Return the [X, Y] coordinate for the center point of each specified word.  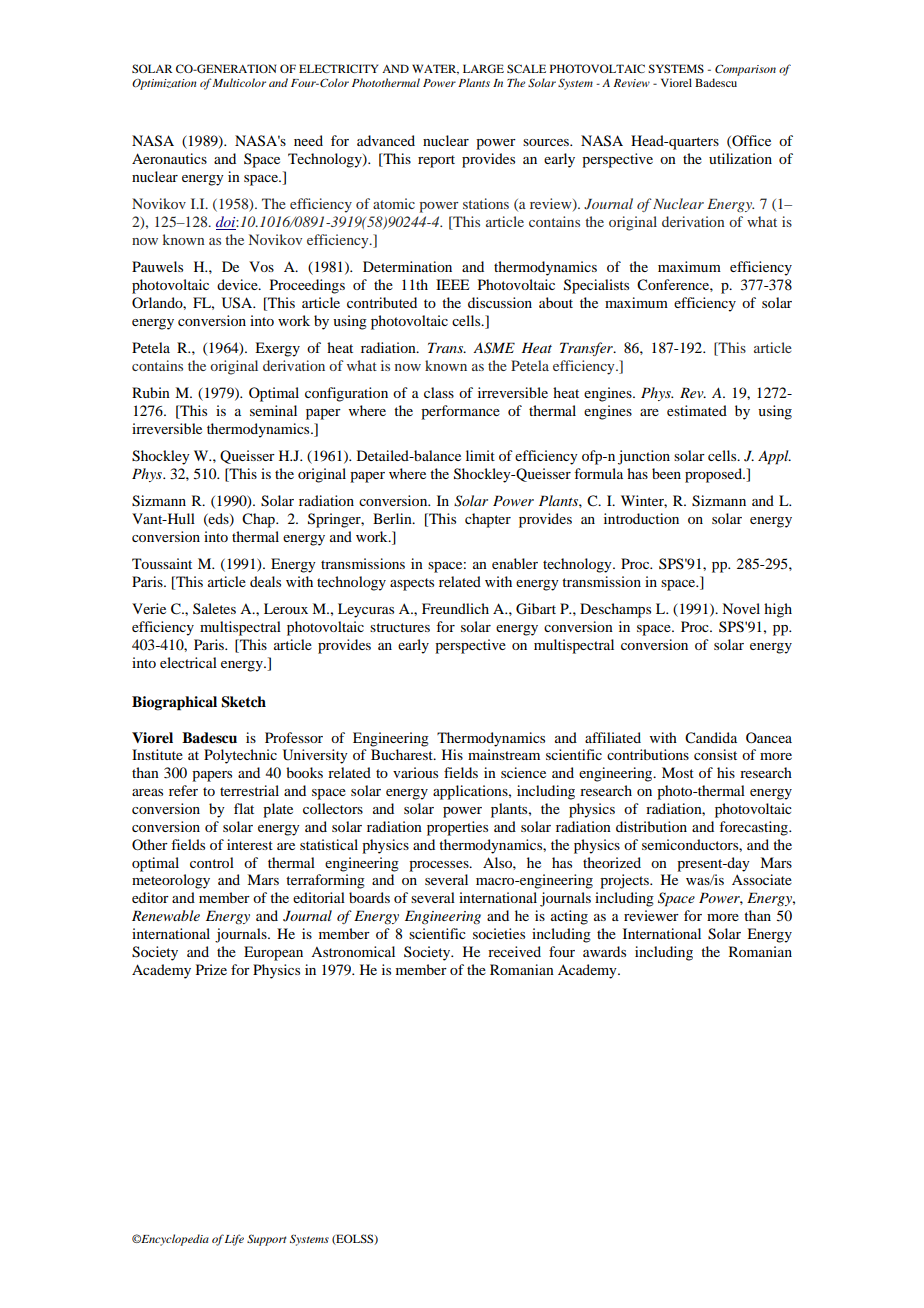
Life [234, 1240]
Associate [762, 879]
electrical [188, 662]
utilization [740, 158]
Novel [741, 608]
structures [400, 627]
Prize [211, 969]
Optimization [164, 84]
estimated [697, 410]
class [439, 392]
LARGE [483, 68]
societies [499, 933]
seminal [273, 410]
